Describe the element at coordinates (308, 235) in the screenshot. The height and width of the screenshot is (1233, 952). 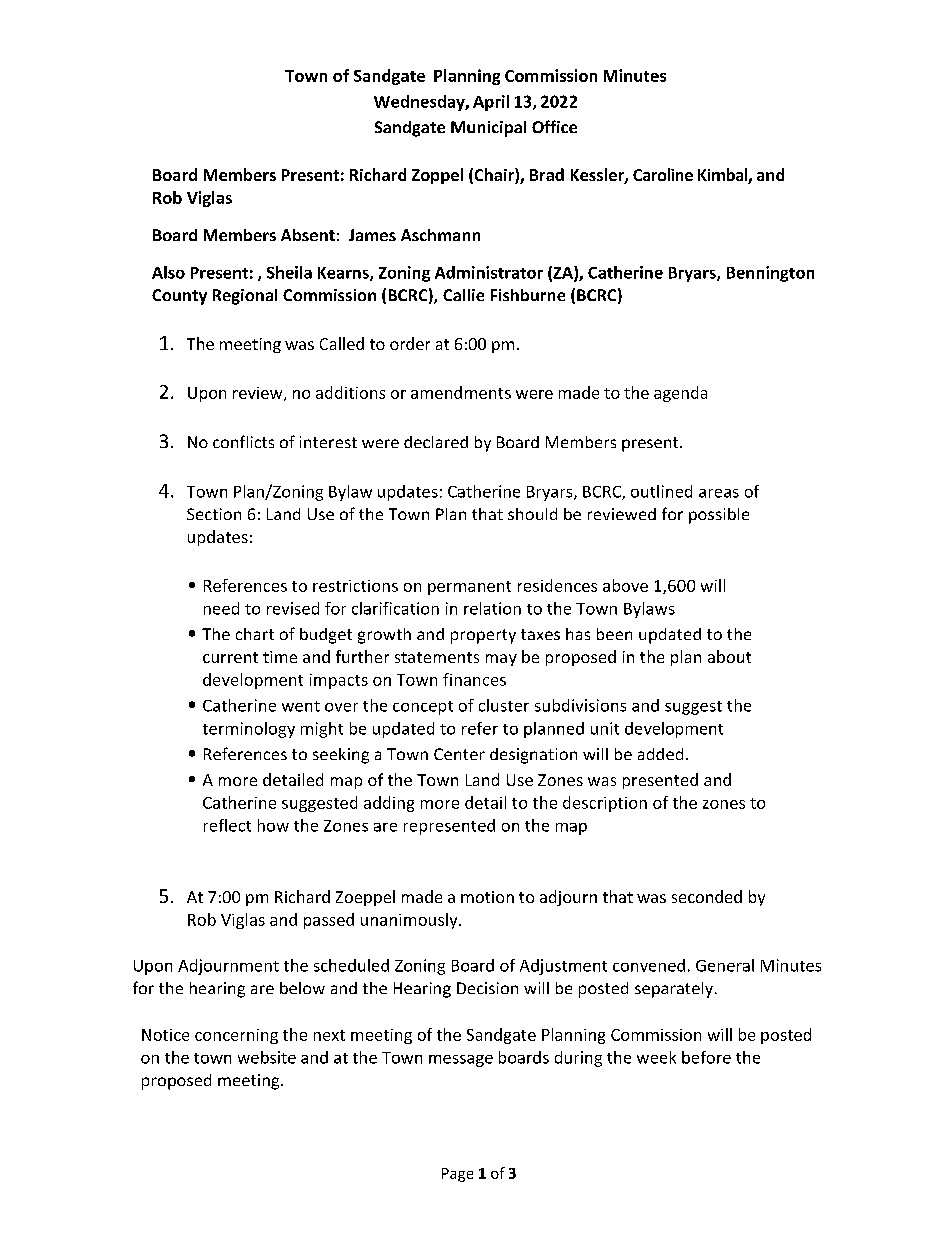
I see `Absent` at that location.
